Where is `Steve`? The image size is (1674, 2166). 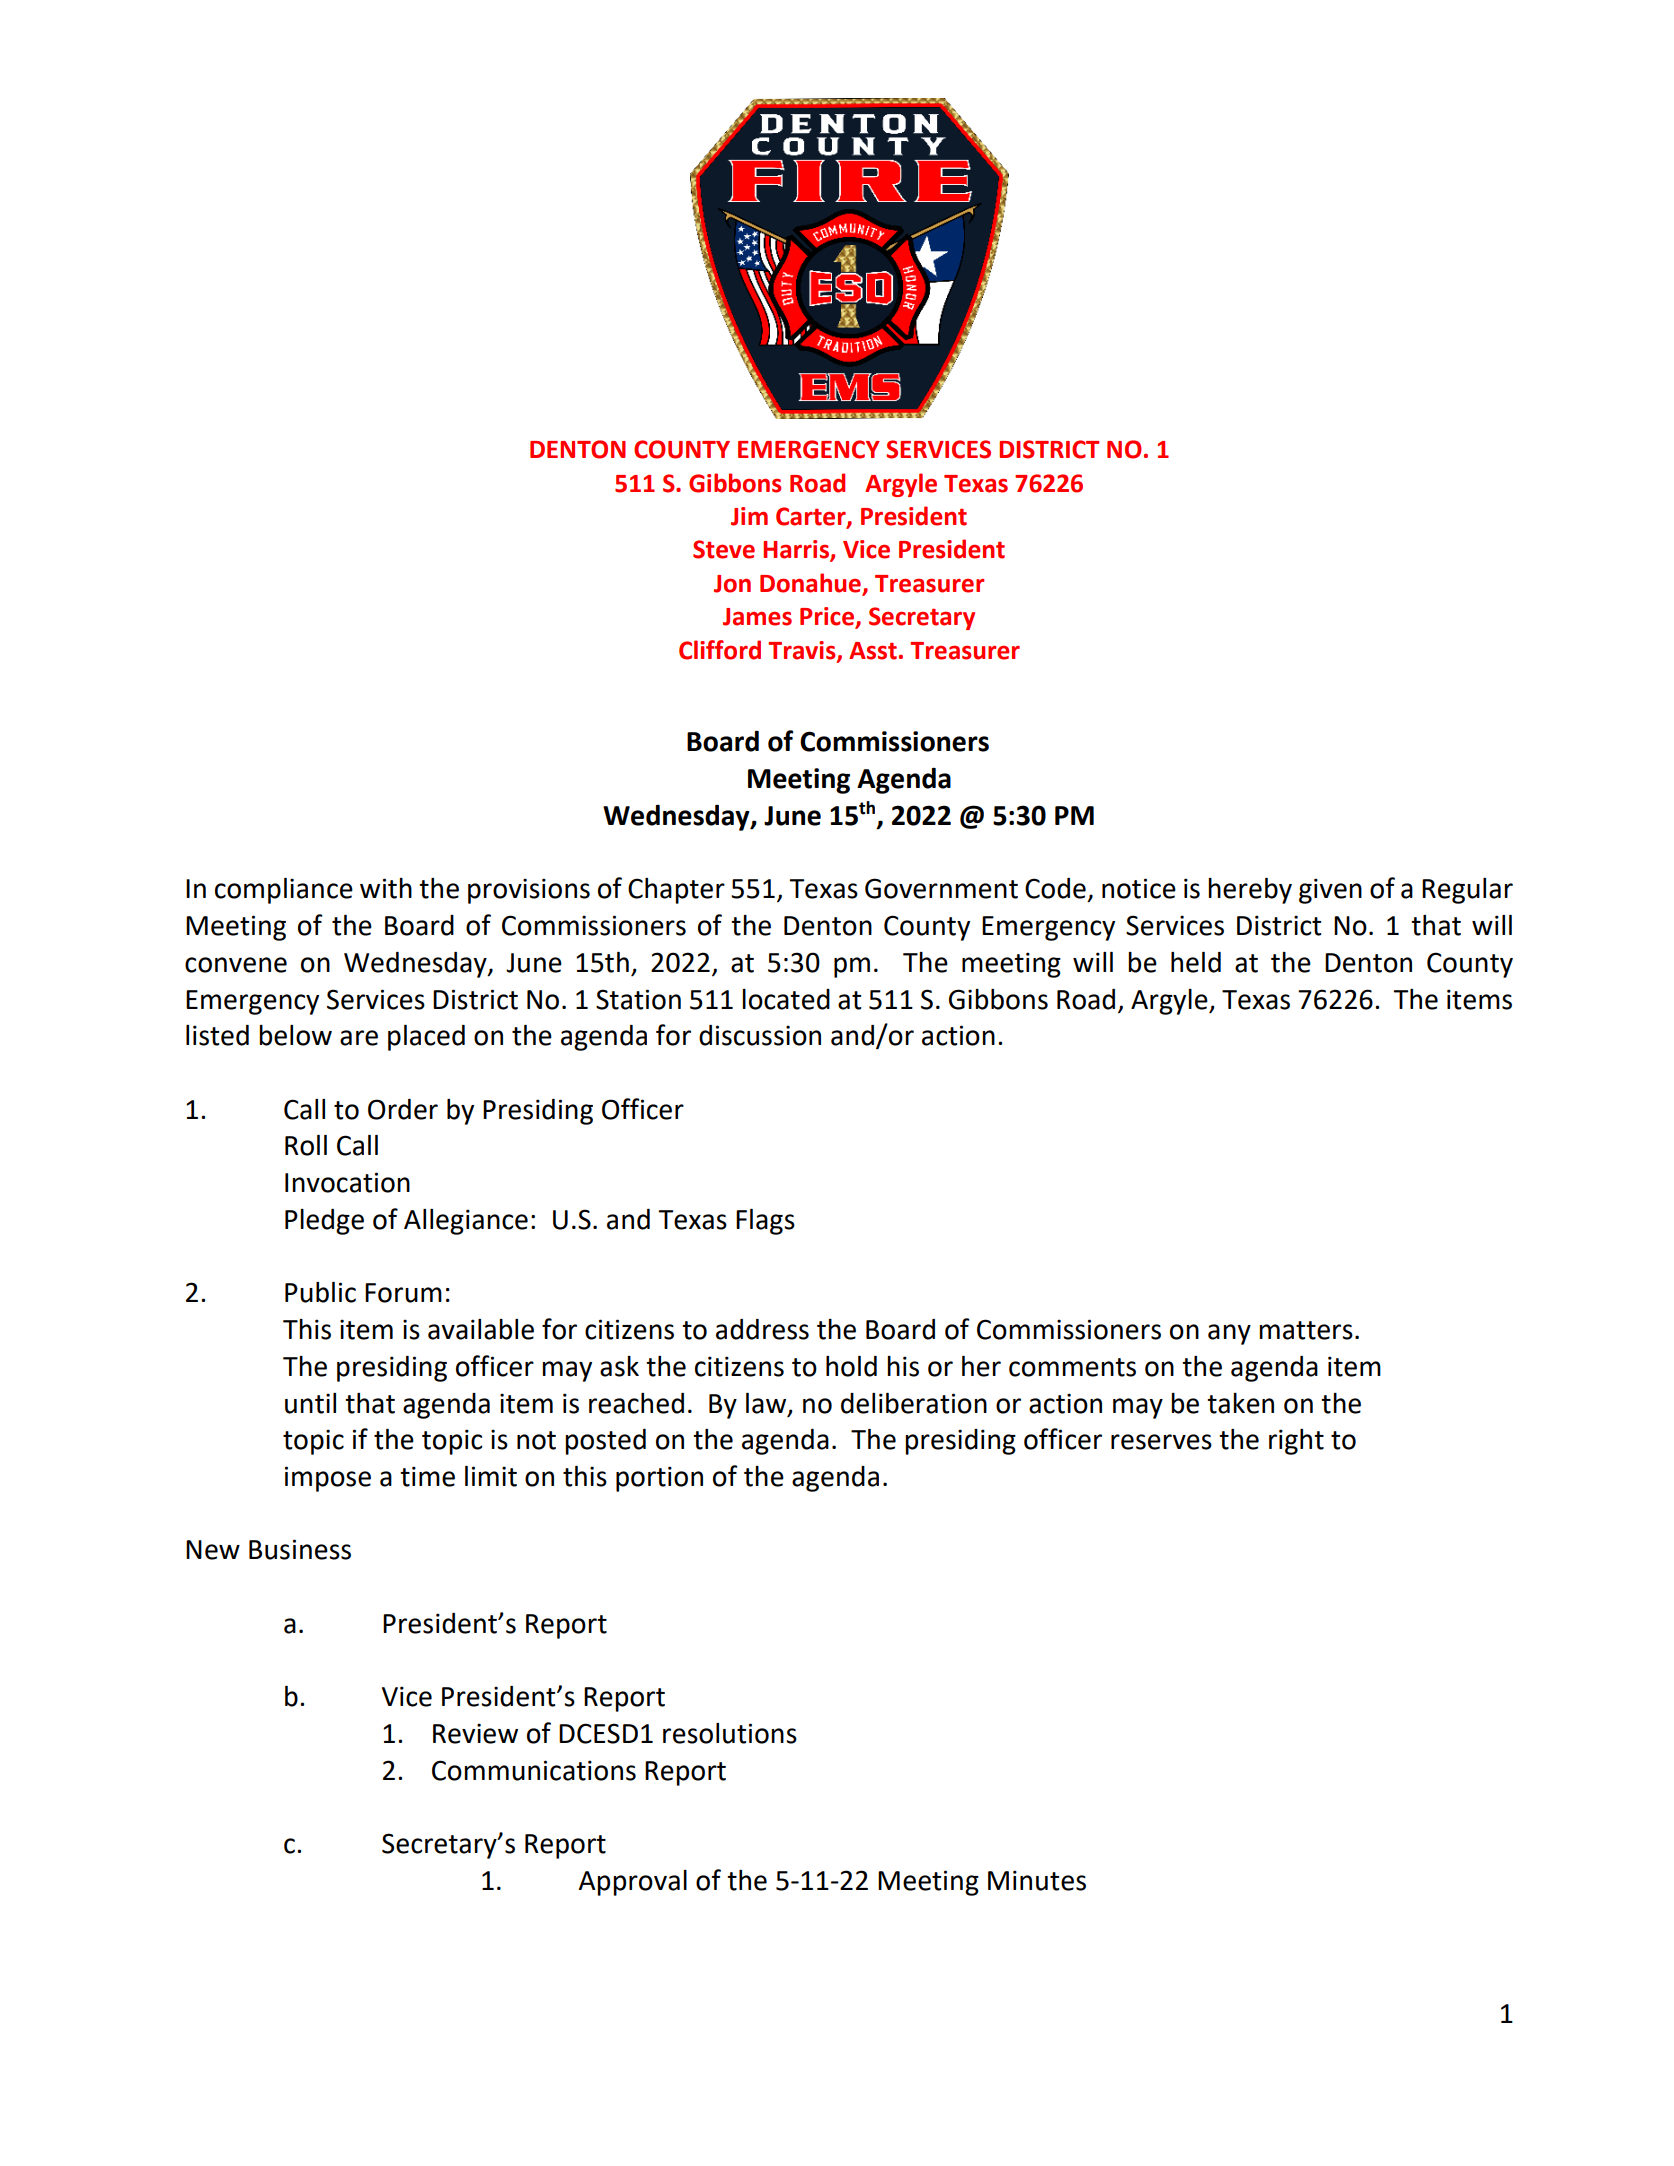
Steve is located at coordinates (724, 549).
